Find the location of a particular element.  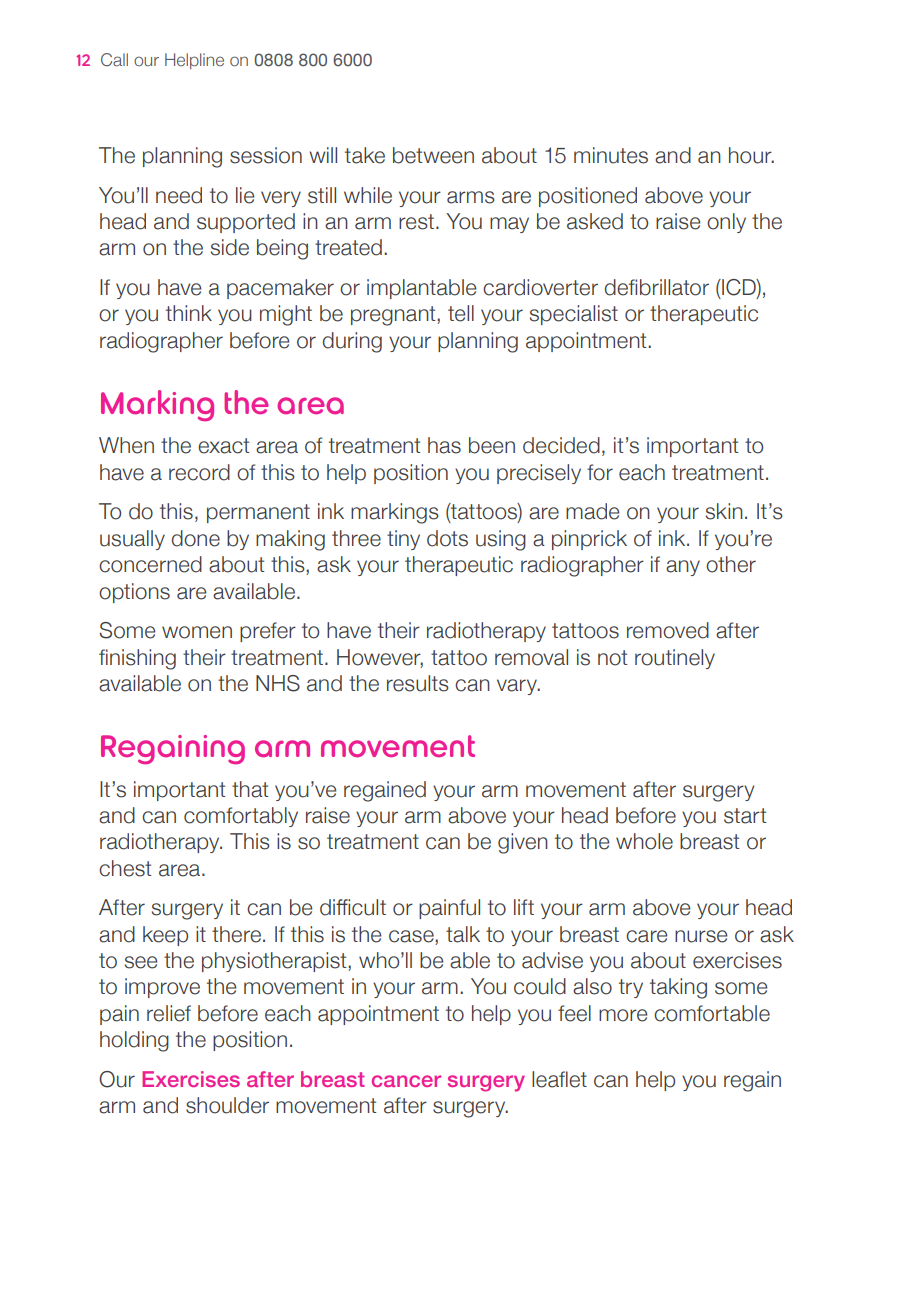

more is located at coordinates (623, 1015).
